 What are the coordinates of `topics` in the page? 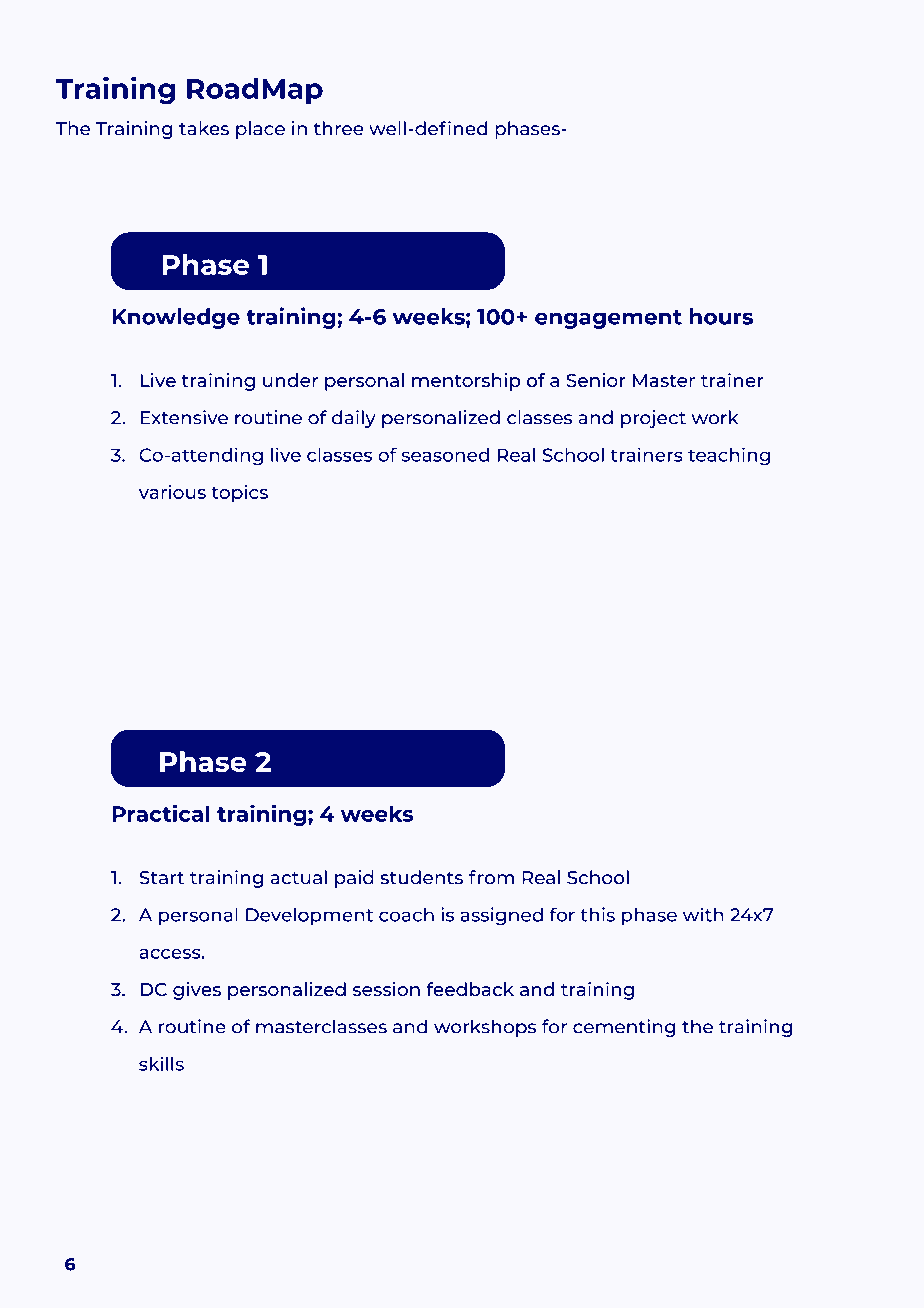 It's located at (239, 494).
